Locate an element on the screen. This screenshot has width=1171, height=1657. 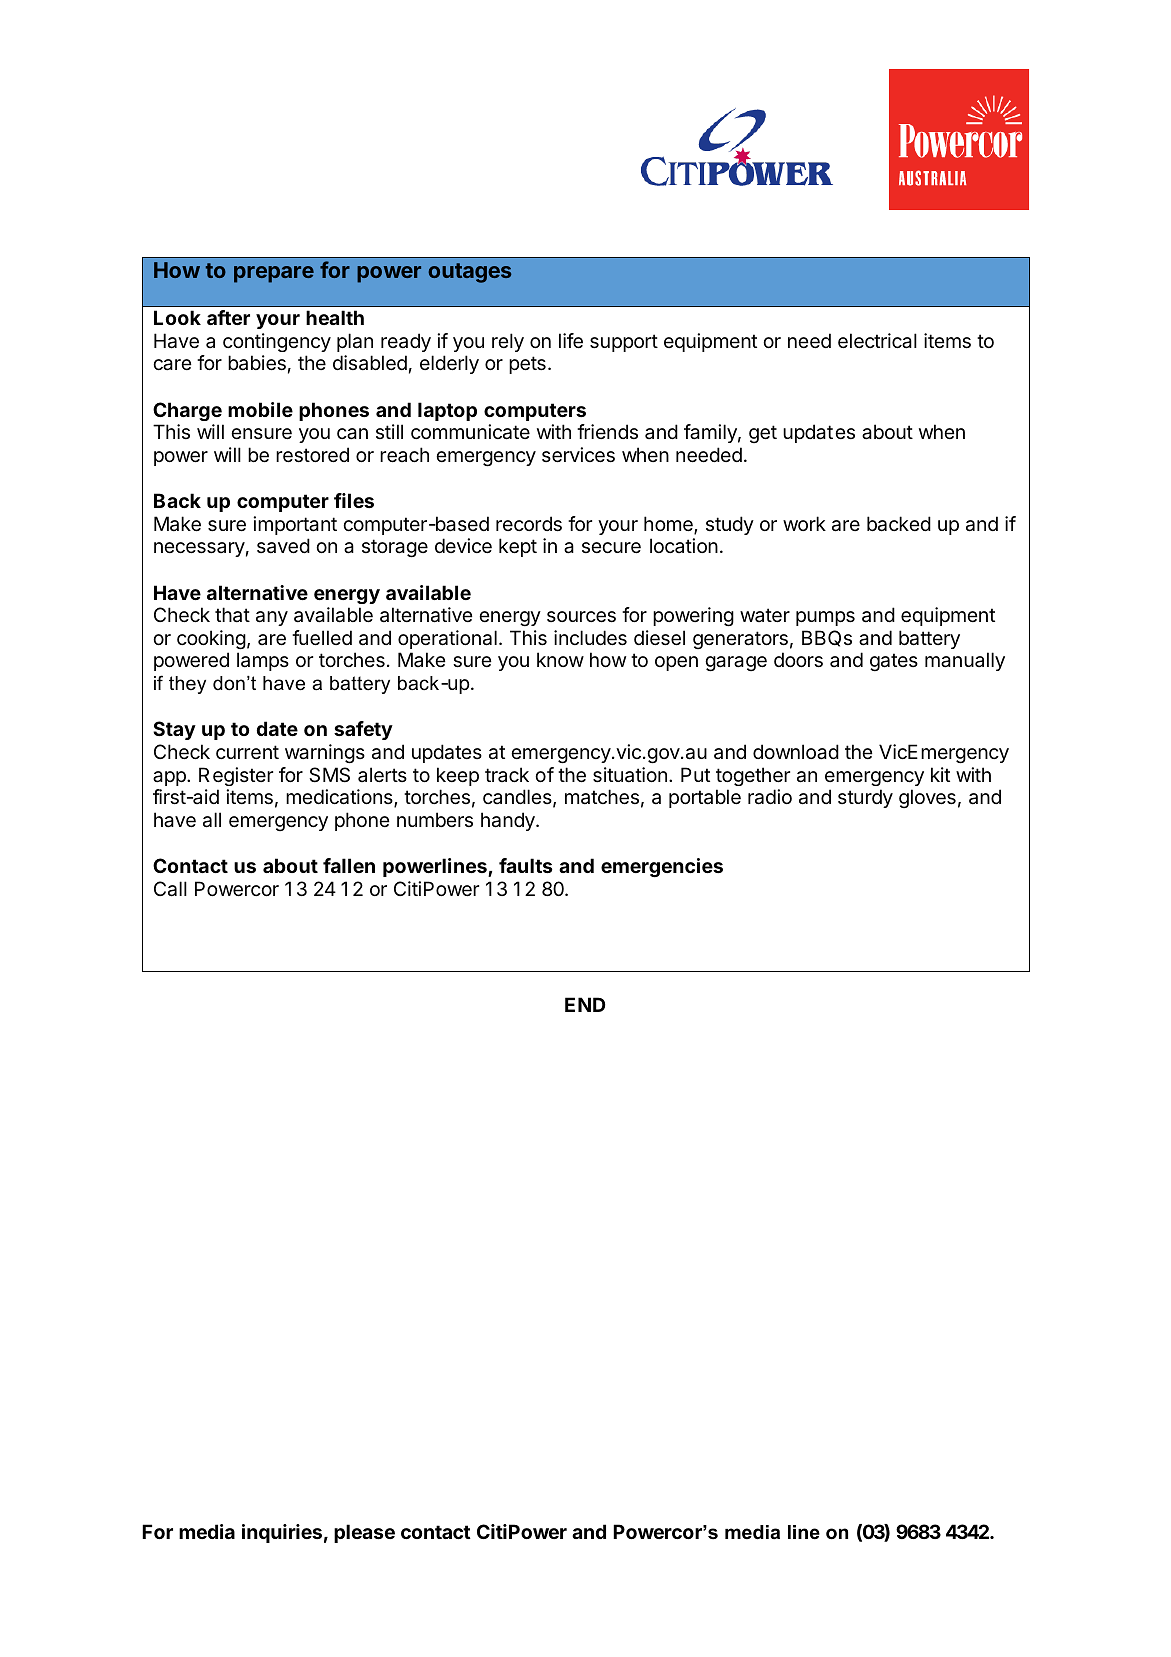
life is located at coordinates (571, 341).
